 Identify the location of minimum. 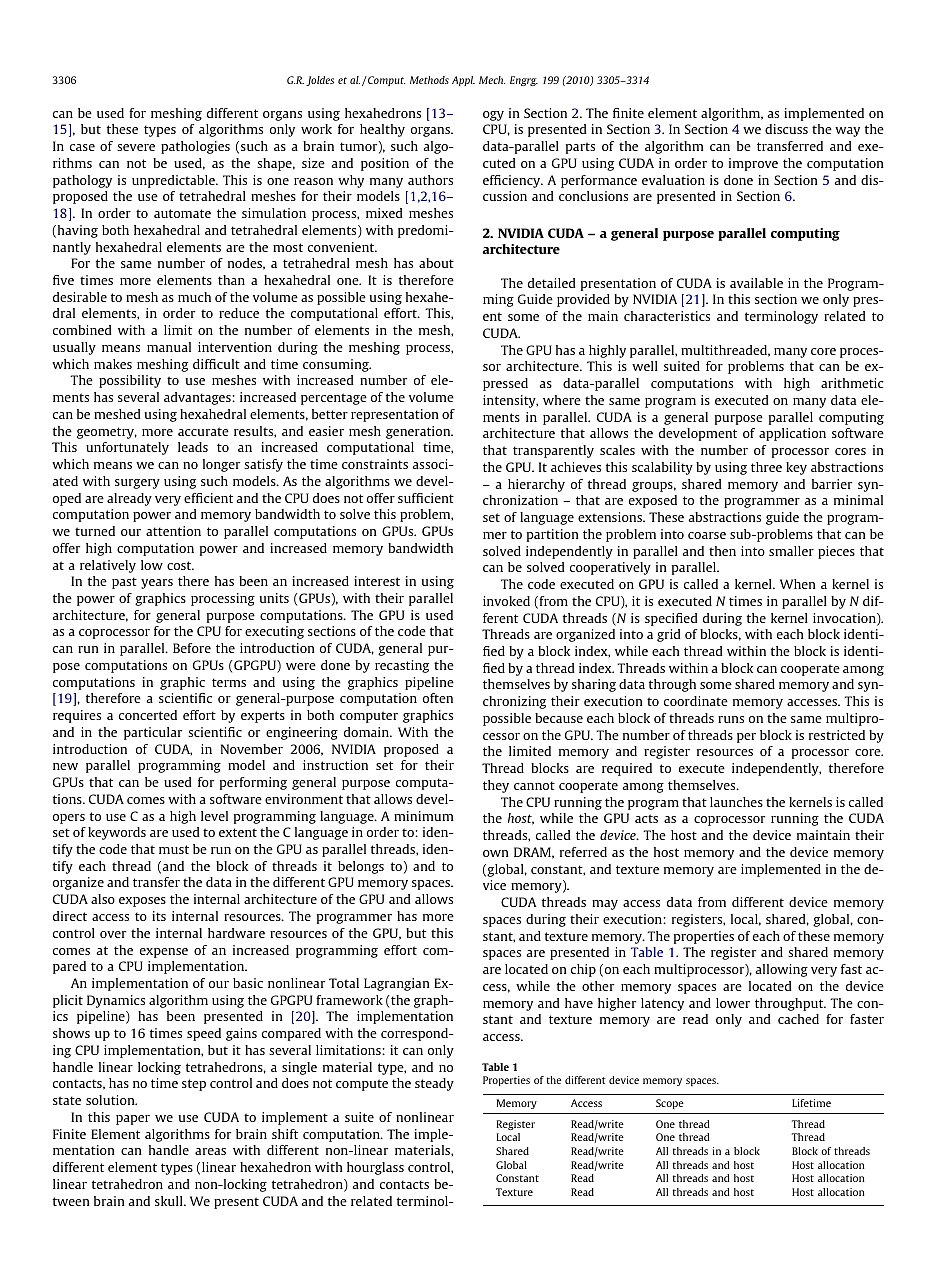
(423, 816).
